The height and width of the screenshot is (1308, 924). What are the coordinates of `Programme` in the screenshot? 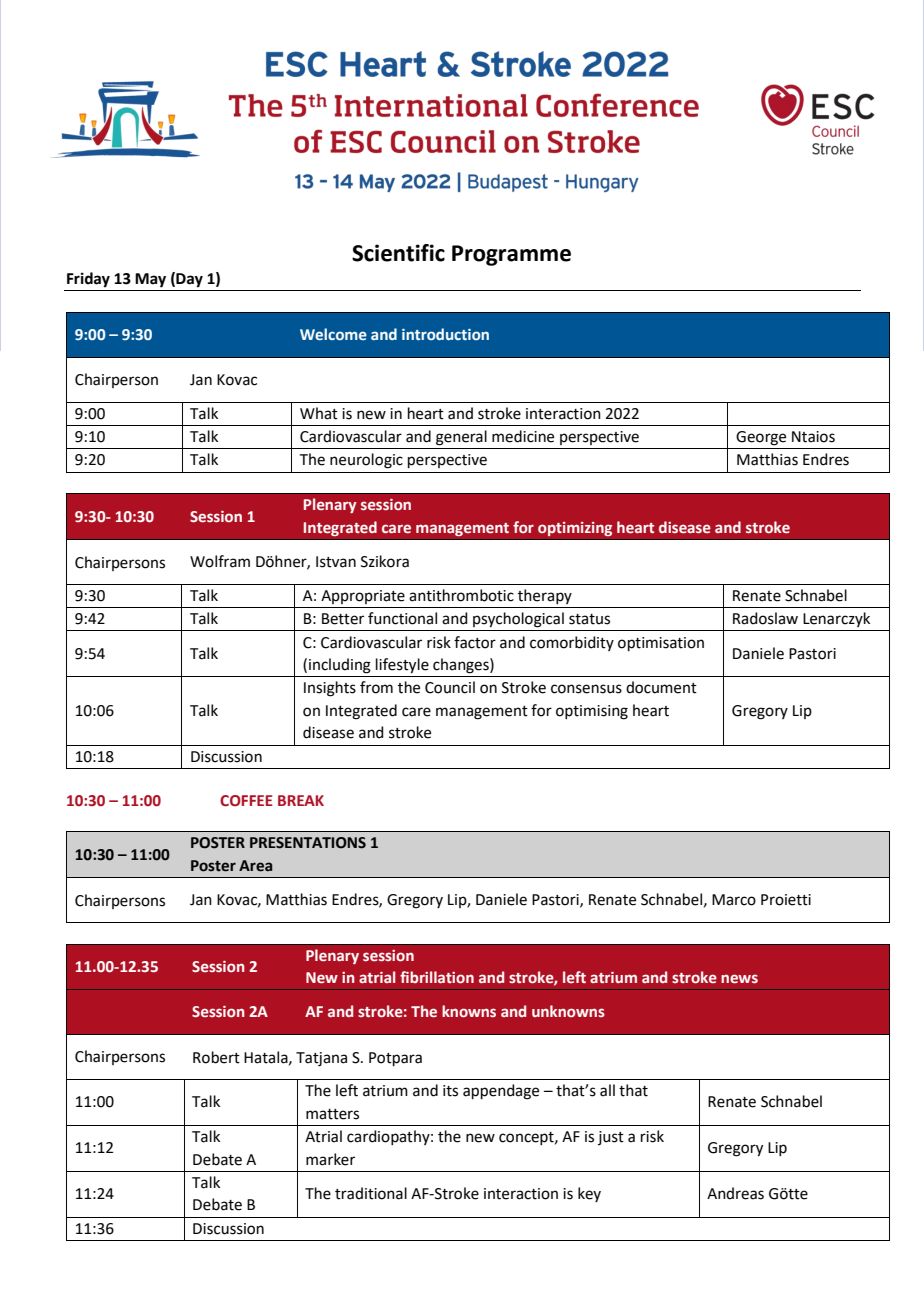 It's located at (511, 255).
